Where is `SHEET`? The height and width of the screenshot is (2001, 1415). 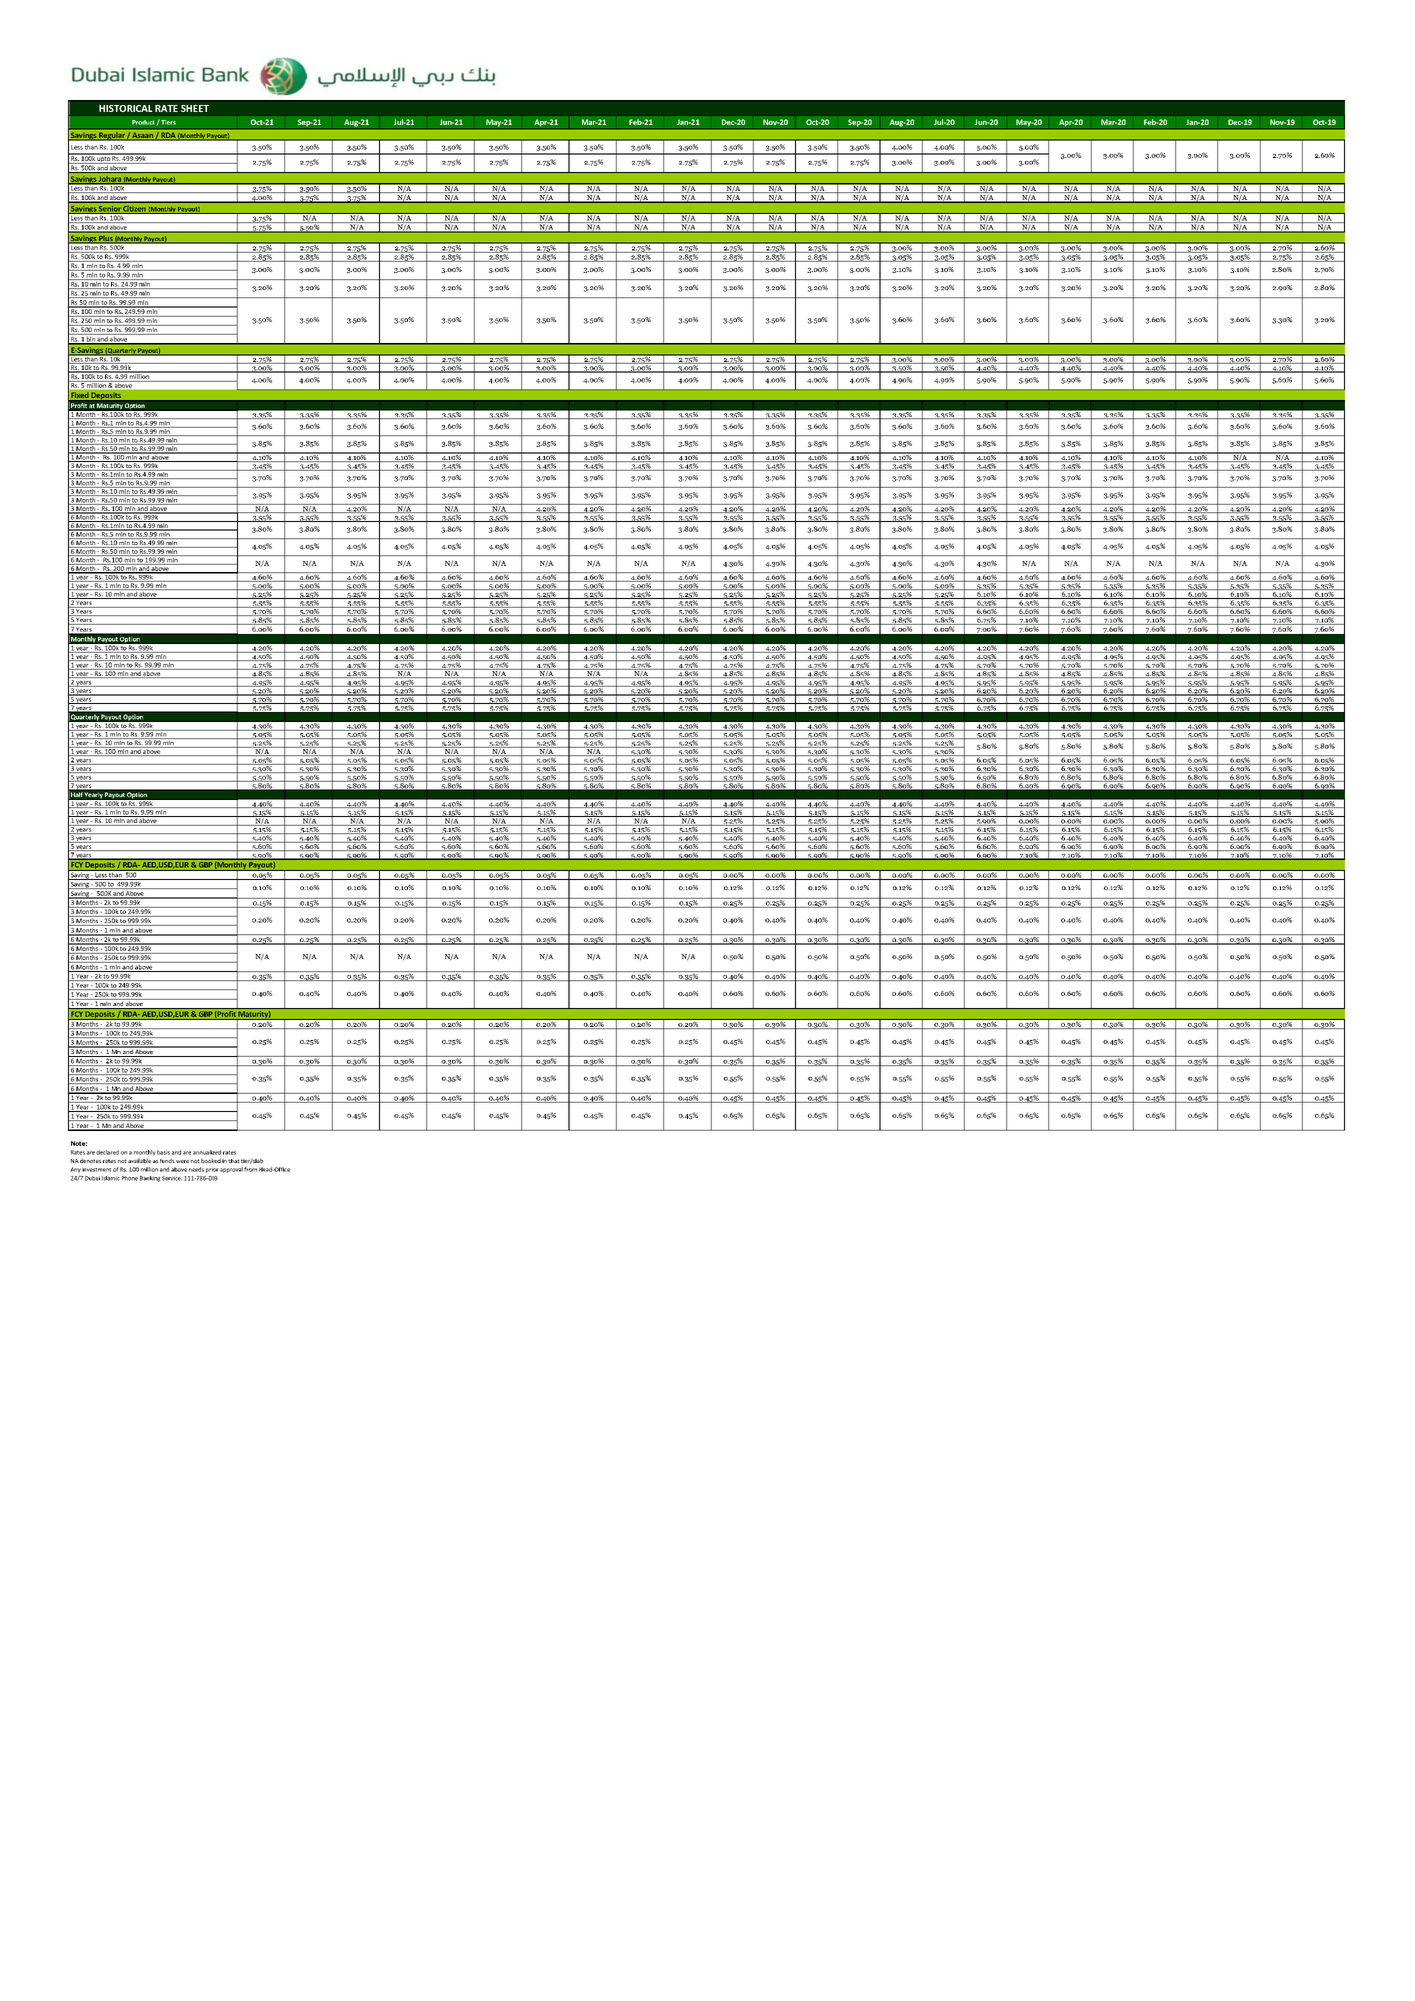 SHEET is located at coordinates (195, 108).
